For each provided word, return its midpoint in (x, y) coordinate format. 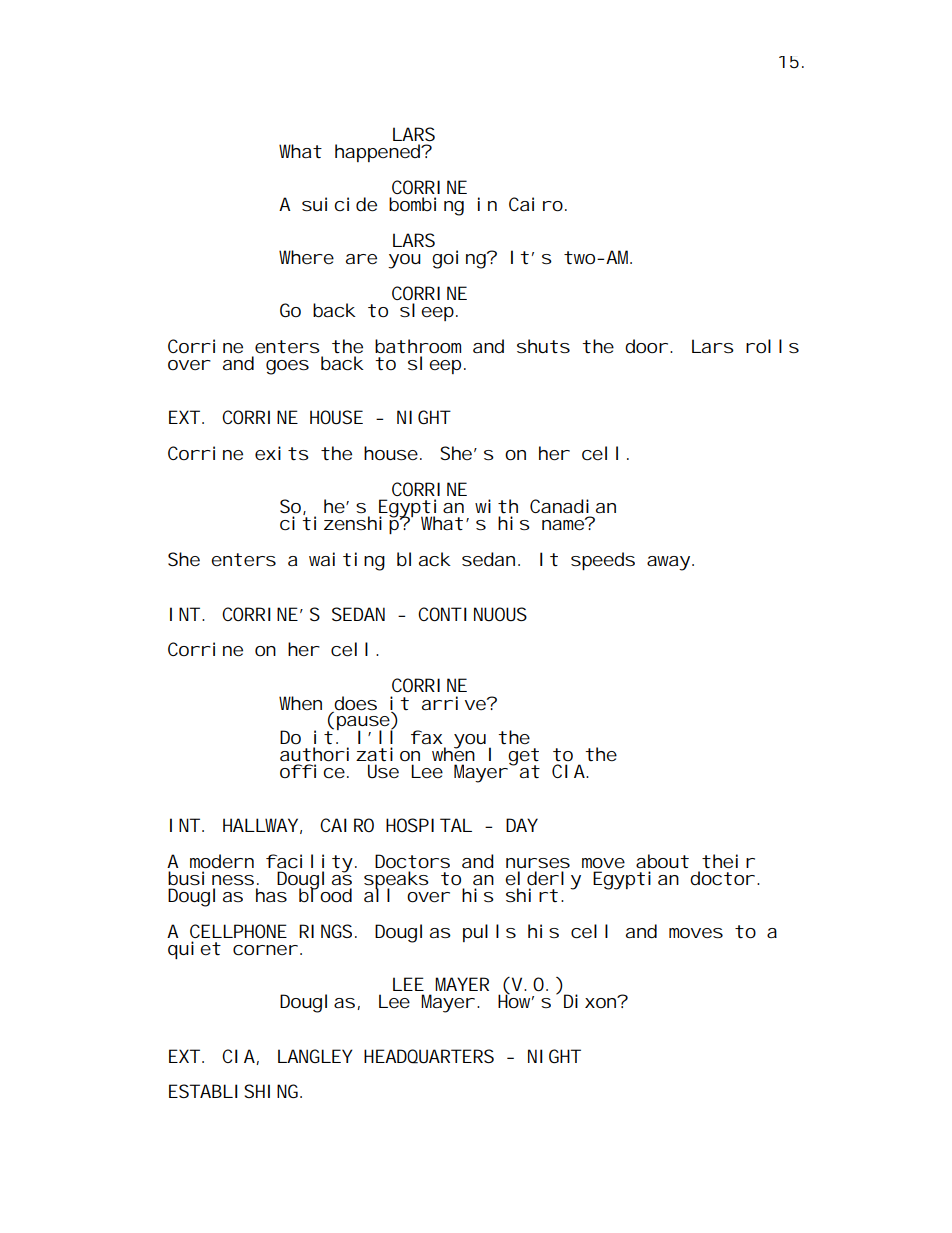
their (728, 861)
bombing (426, 206)
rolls (772, 346)
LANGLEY (315, 1056)
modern (222, 861)
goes (287, 367)
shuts (543, 346)
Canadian (573, 506)
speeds (603, 561)
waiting (347, 561)
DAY (522, 825)
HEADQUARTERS (429, 1056)
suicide (339, 204)
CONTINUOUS (472, 614)
